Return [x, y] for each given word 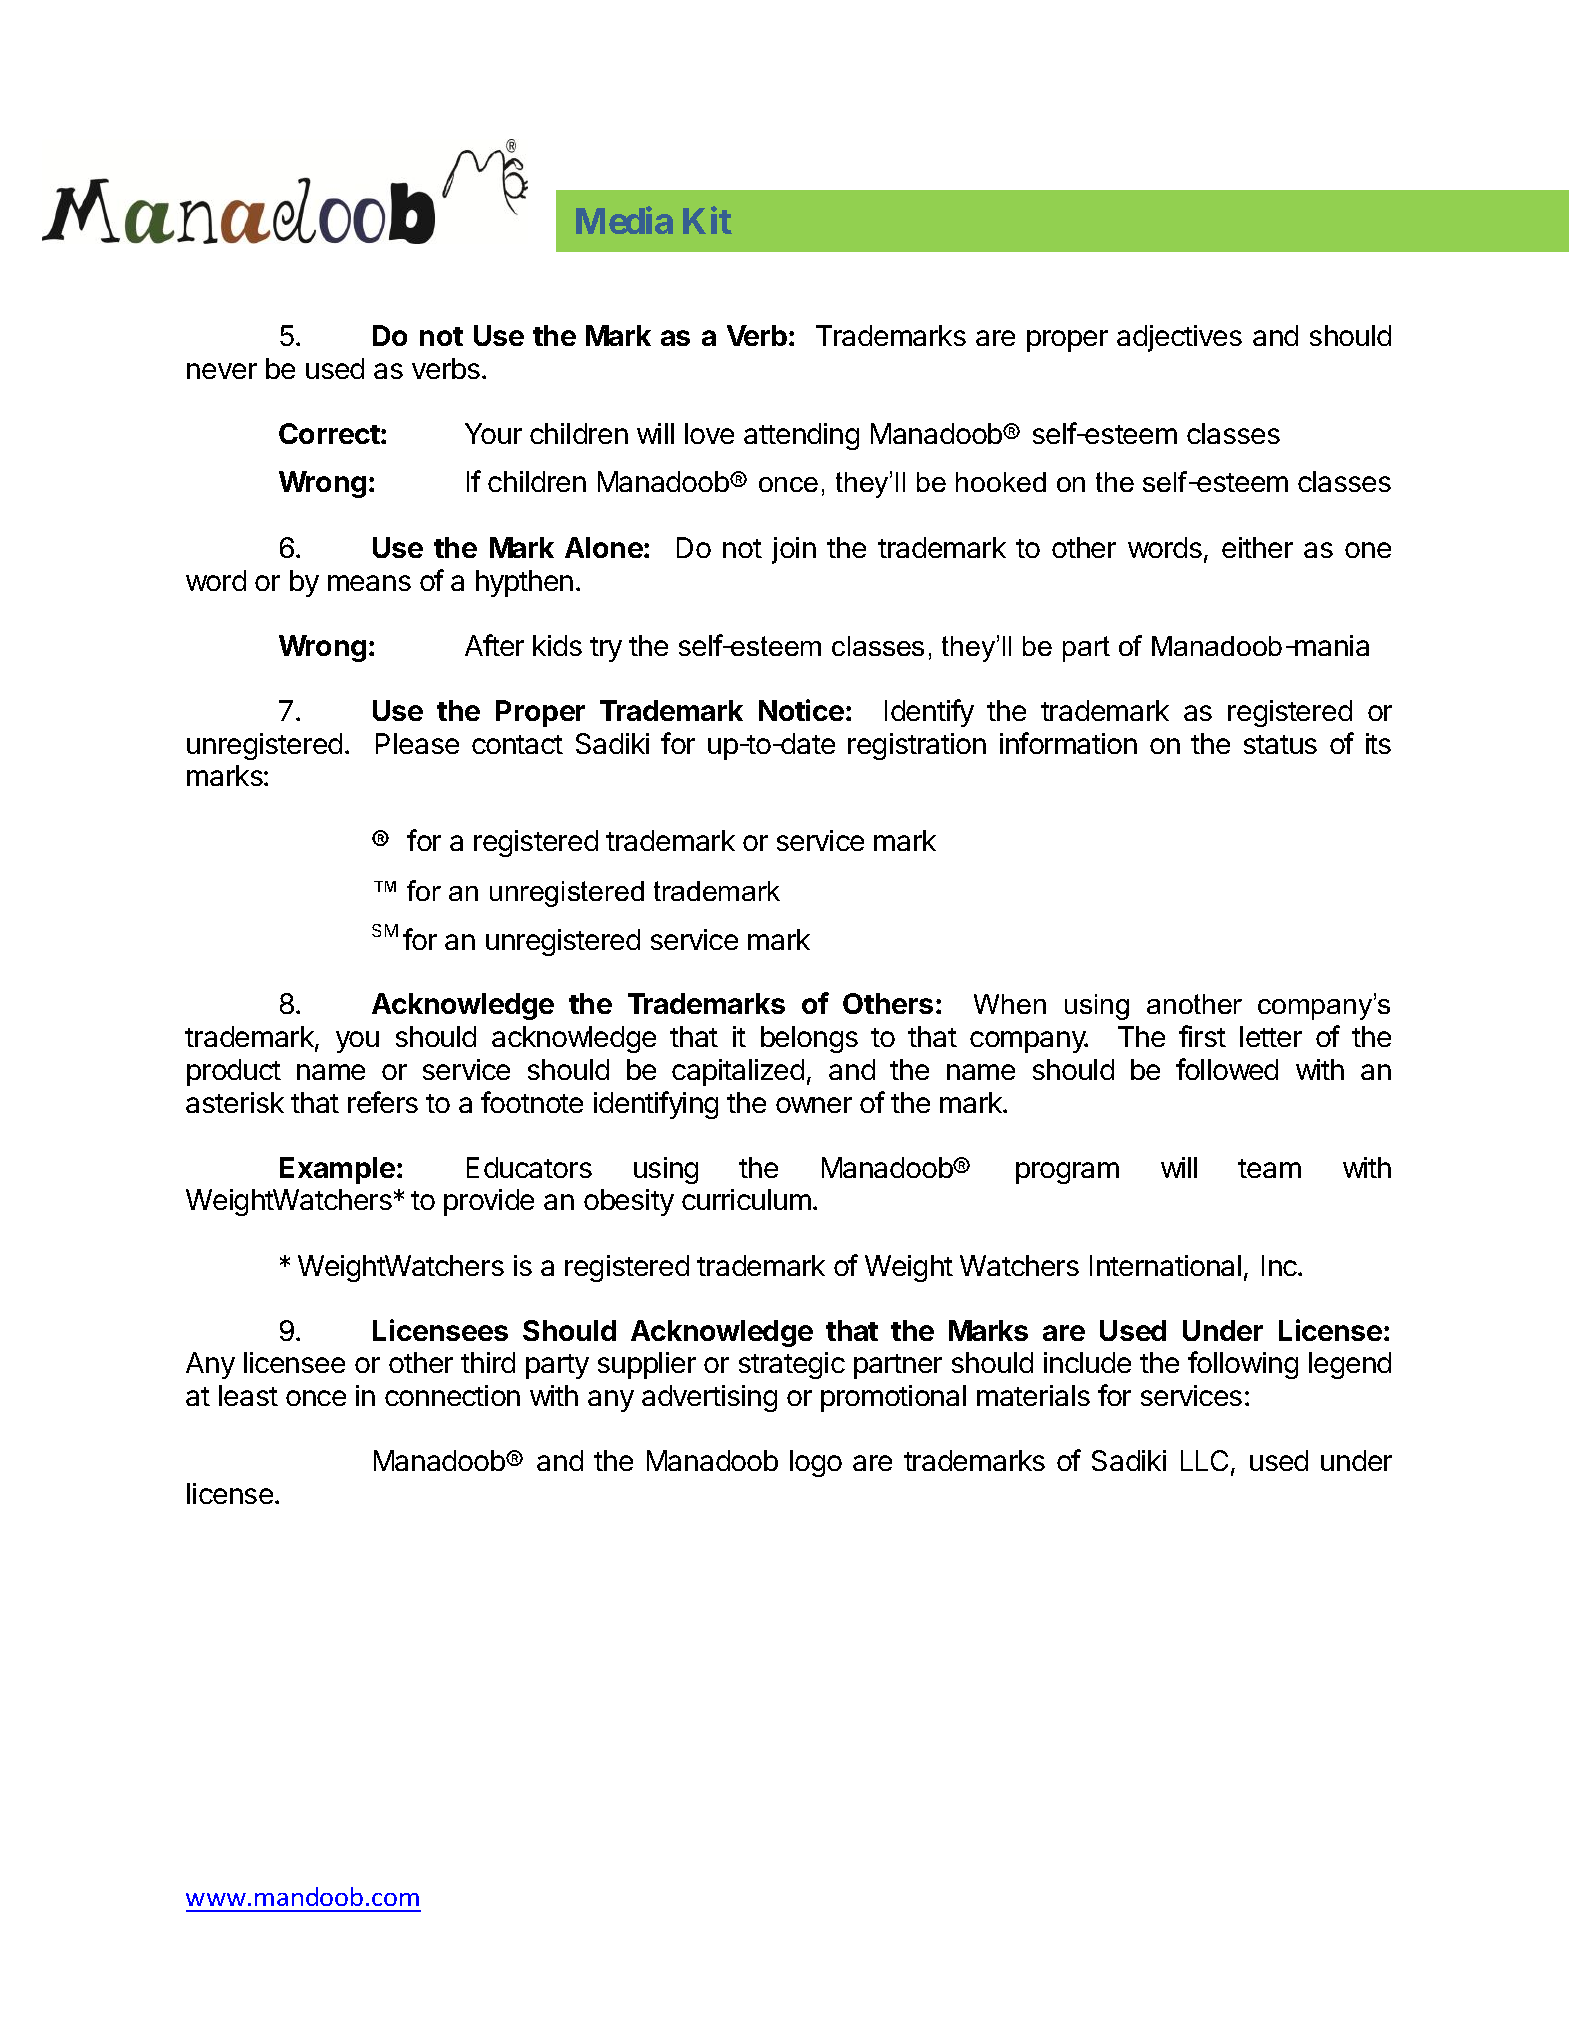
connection [452, 1395]
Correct [329, 433]
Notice [801, 710]
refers [383, 1102]
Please [417, 743]
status [1280, 744]
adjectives [1179, 338]
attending [801, 436]
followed [1227, 1069]
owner [814, 1105]
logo [816, 1463]
